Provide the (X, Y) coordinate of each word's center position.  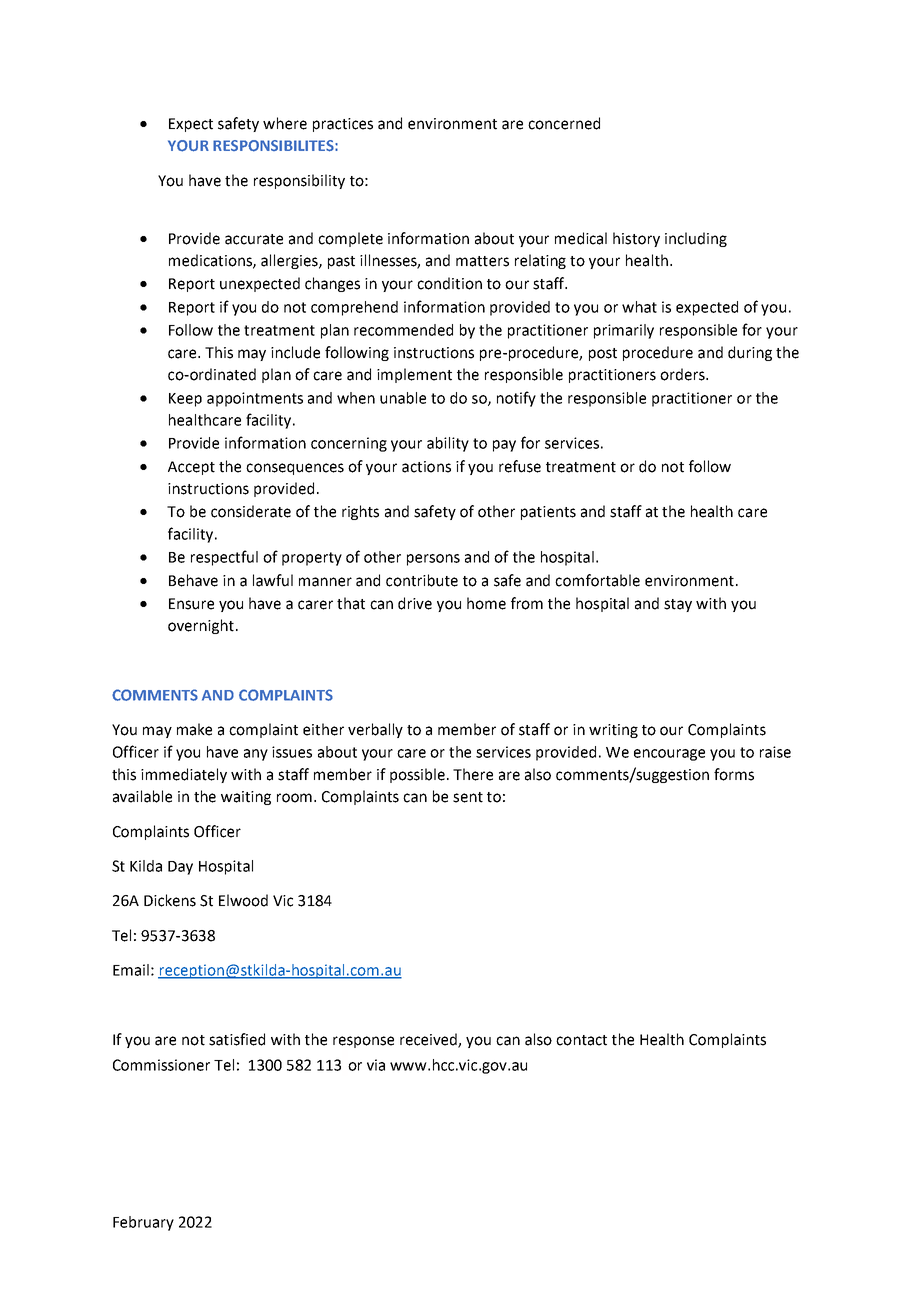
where (285, 123)
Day (180, 868)
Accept (191, 468)
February (143, 1223)
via (376, 1065)
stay (678, 605)
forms (734, 774)
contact (581, 1040)
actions (426, 467)
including (696, 239)
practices (343, 125)
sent (468, 797)
